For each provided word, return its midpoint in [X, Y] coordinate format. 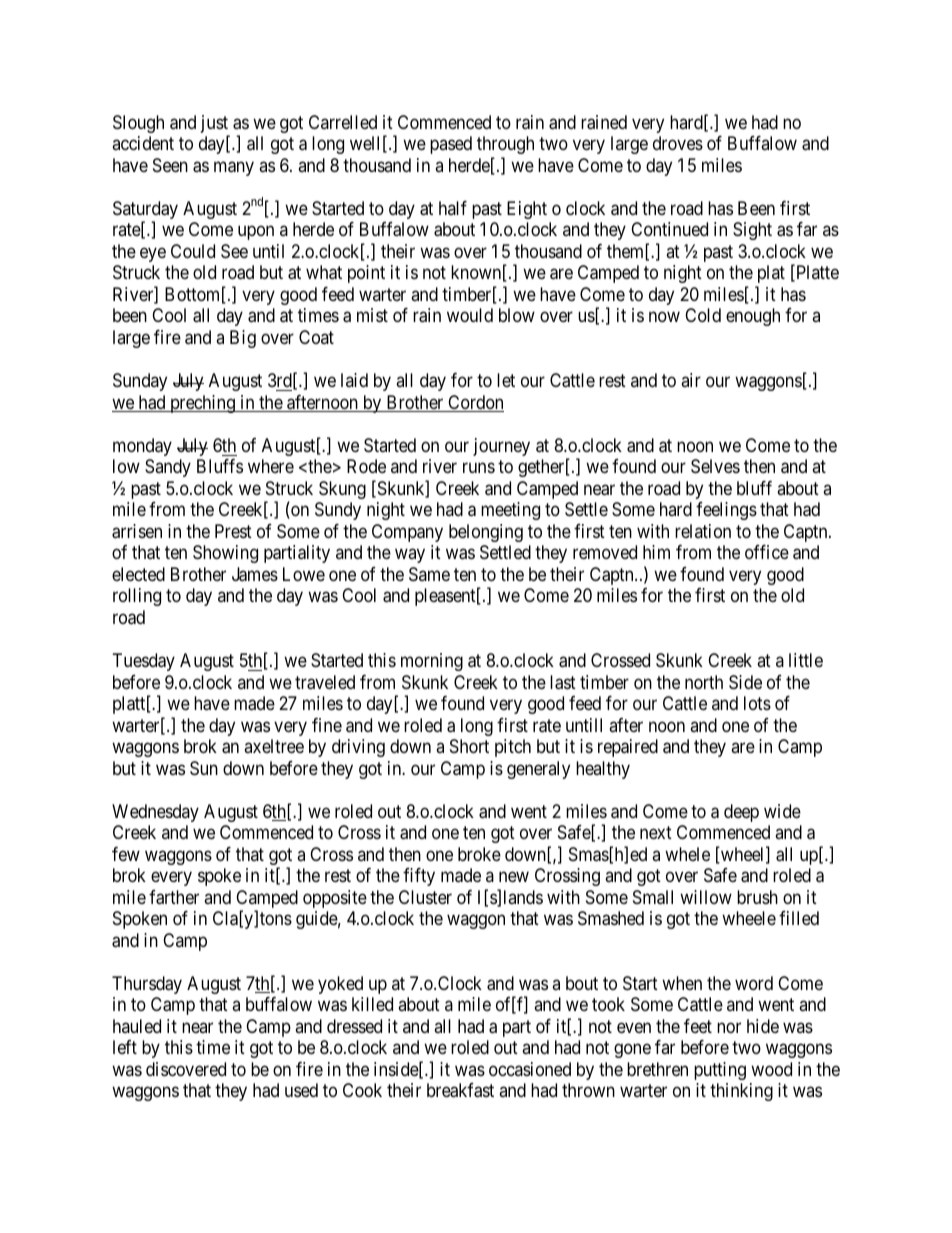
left [125, 1047]
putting [720, 1071]
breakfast [460, 1090]
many [234, 168]
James [255, 574]
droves [678, 143]
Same [429, 574]
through [505, 145]
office [767, 552]
